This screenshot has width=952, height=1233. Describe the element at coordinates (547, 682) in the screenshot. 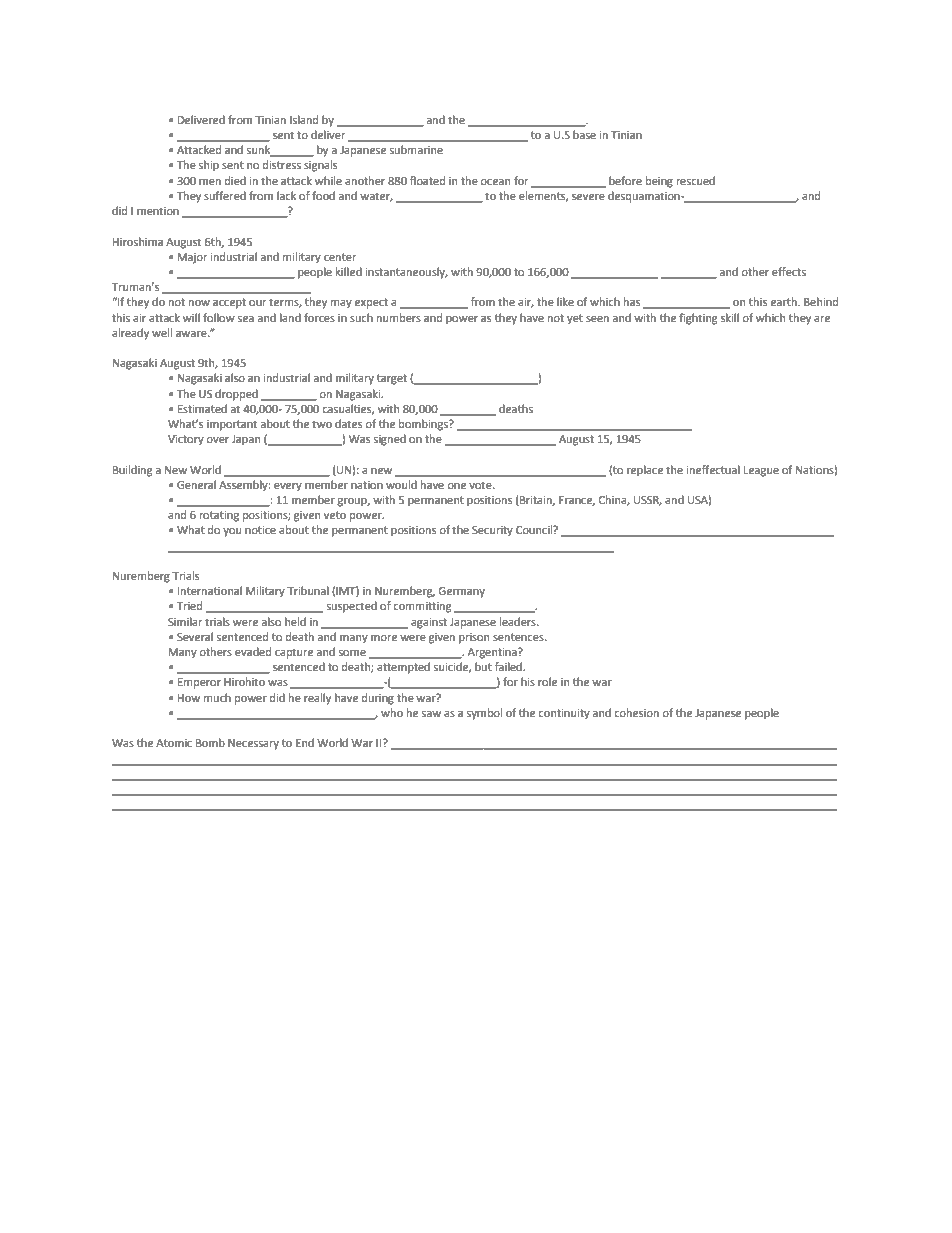

I see `role` at that location.
